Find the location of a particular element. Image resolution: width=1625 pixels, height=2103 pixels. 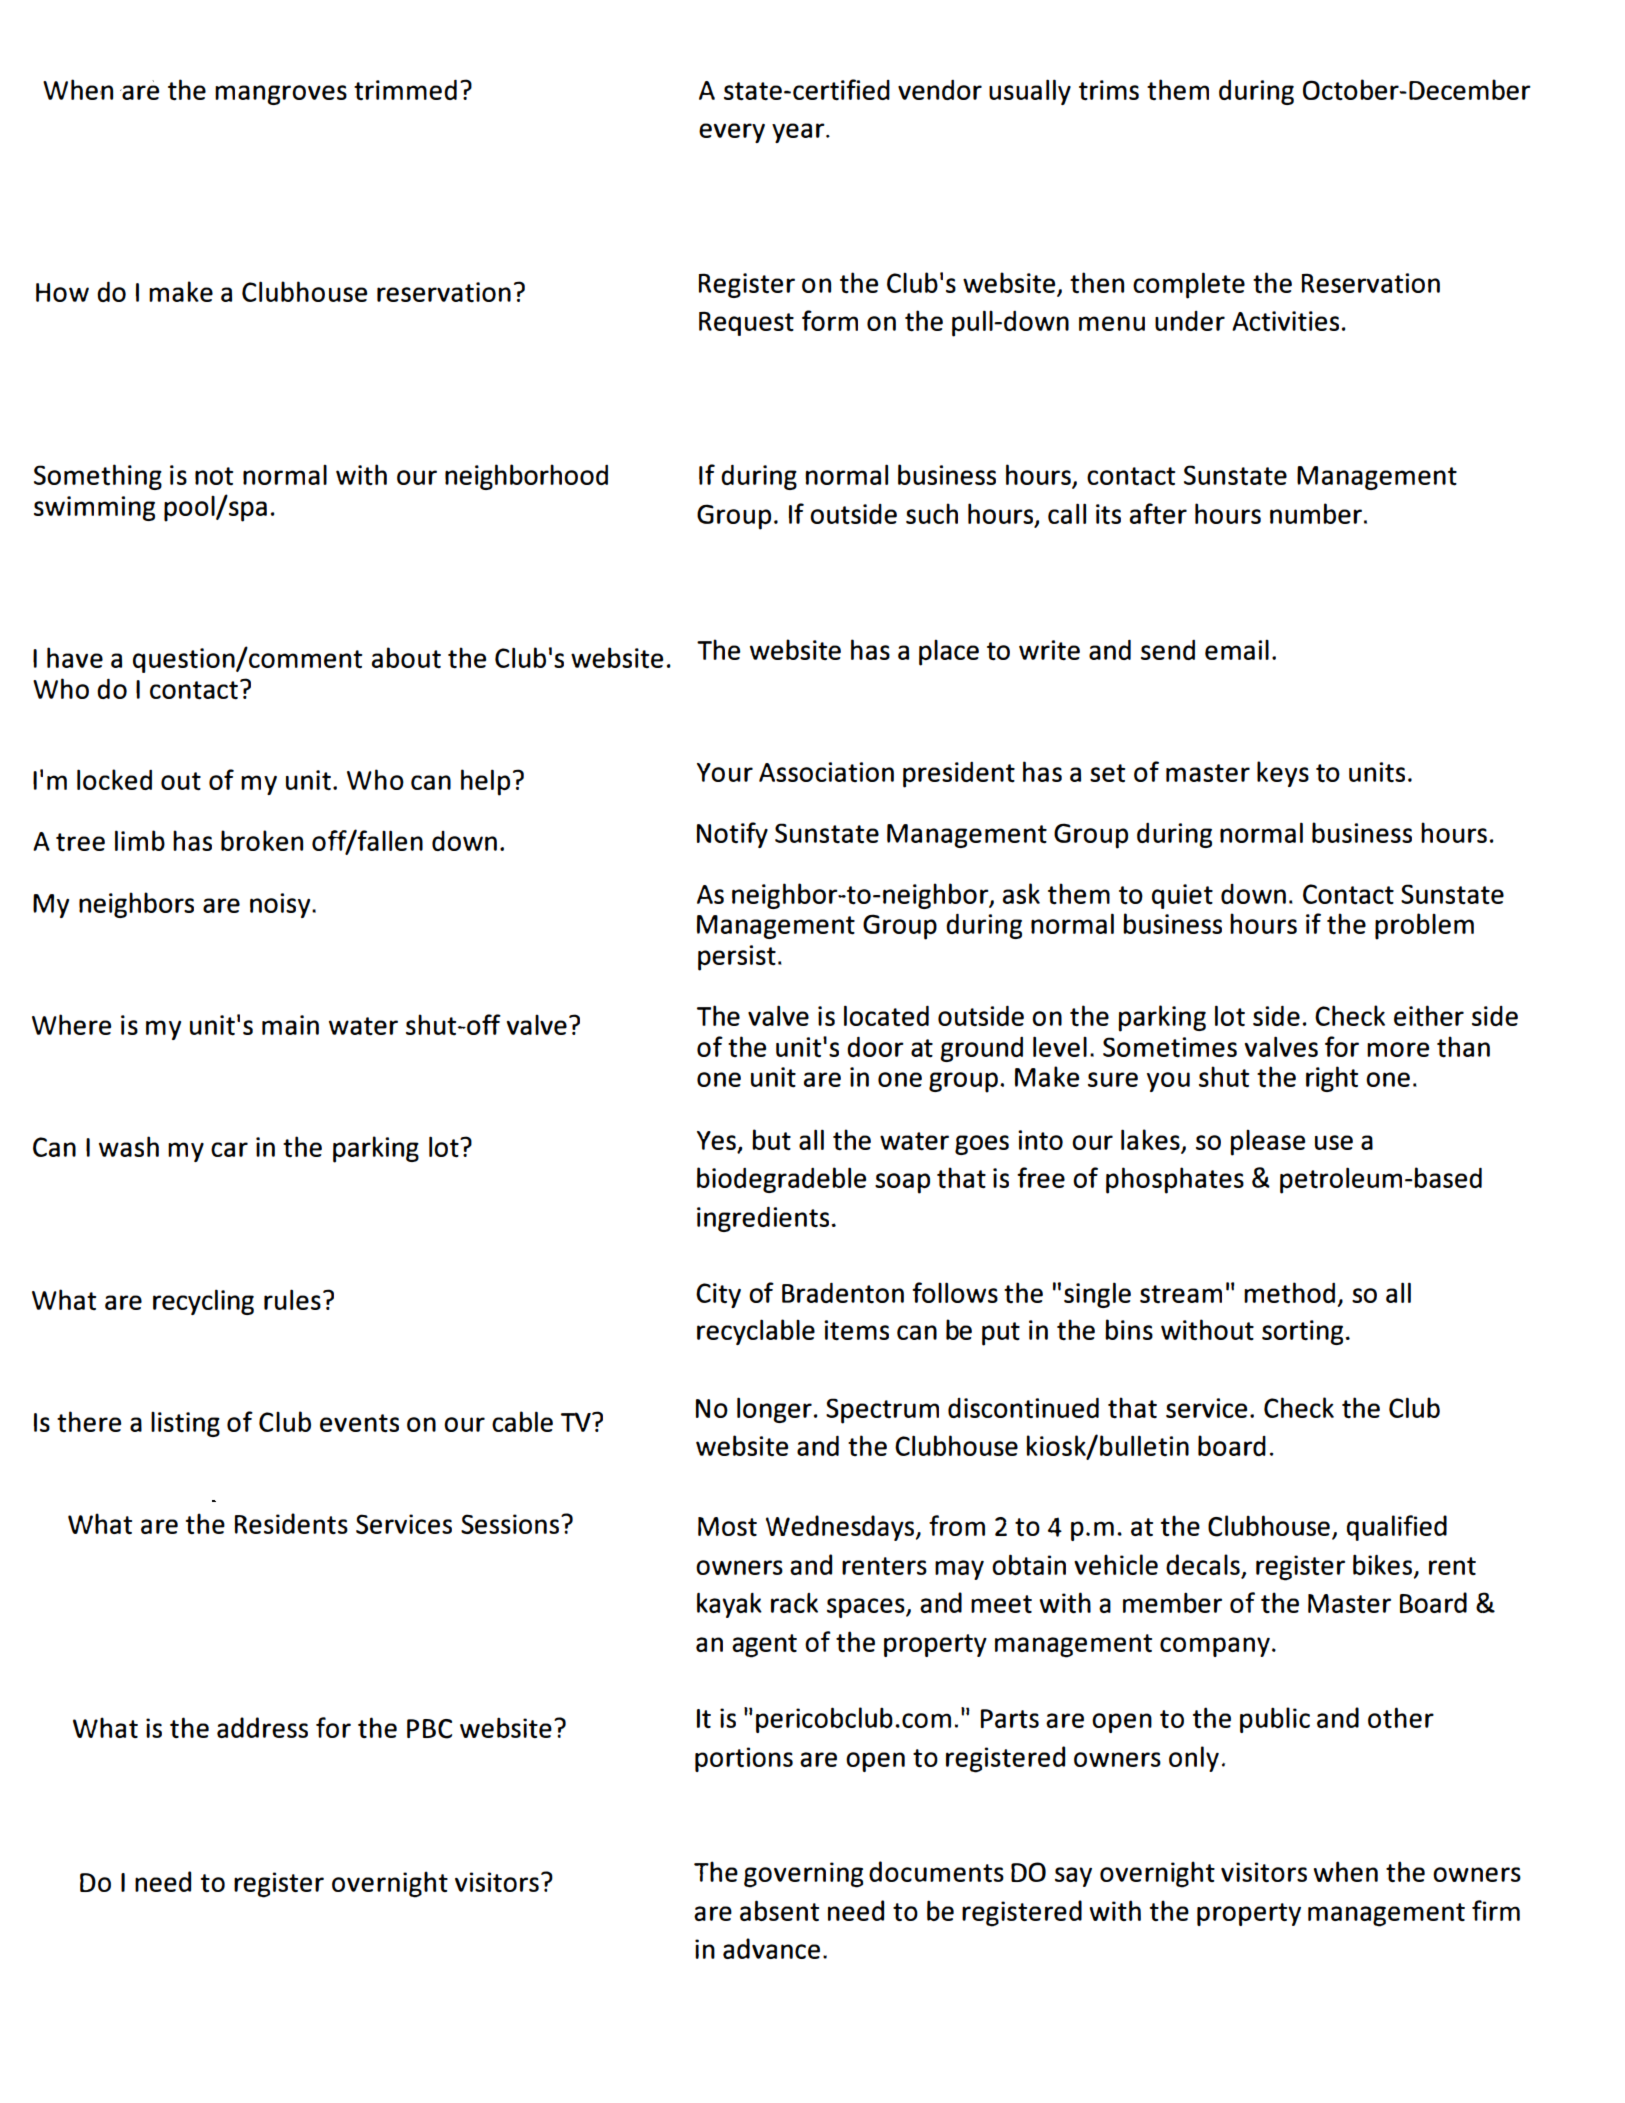

persist is located at coordinates (737, 958).
